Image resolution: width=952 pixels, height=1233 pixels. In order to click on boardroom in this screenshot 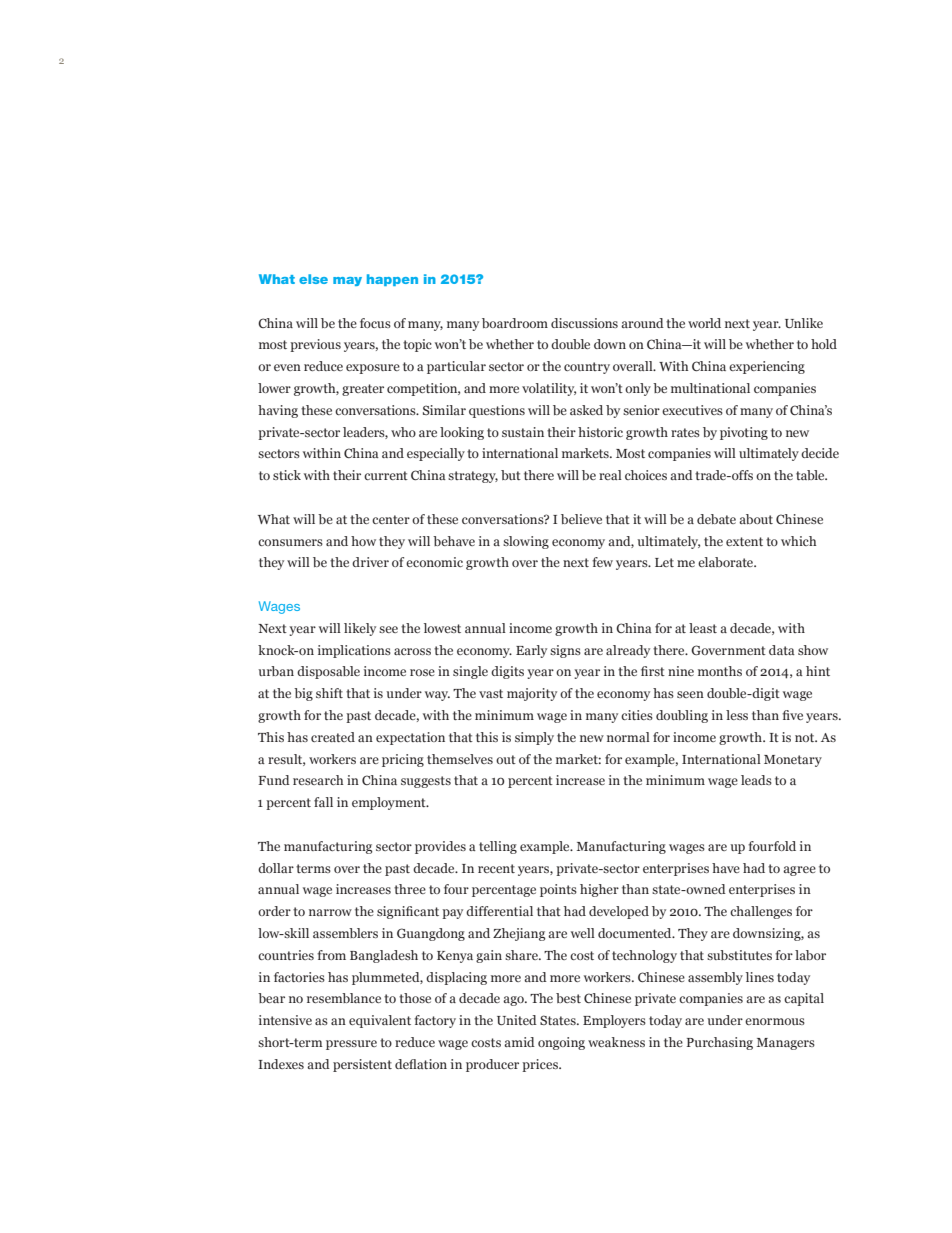, I will do `click(515, 323)`.
